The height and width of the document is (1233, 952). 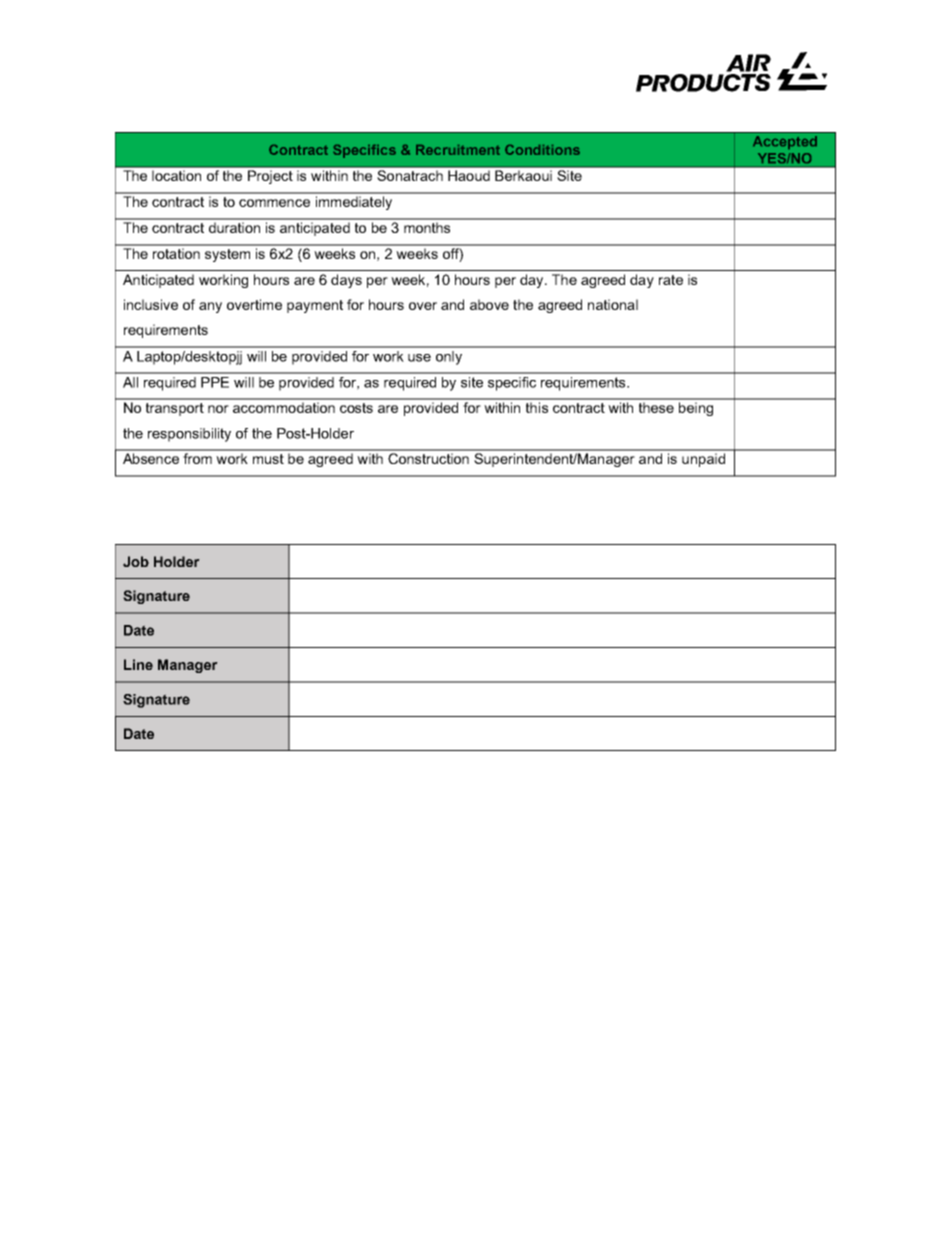 I want to click on Job, so click(x=136, y=561).
